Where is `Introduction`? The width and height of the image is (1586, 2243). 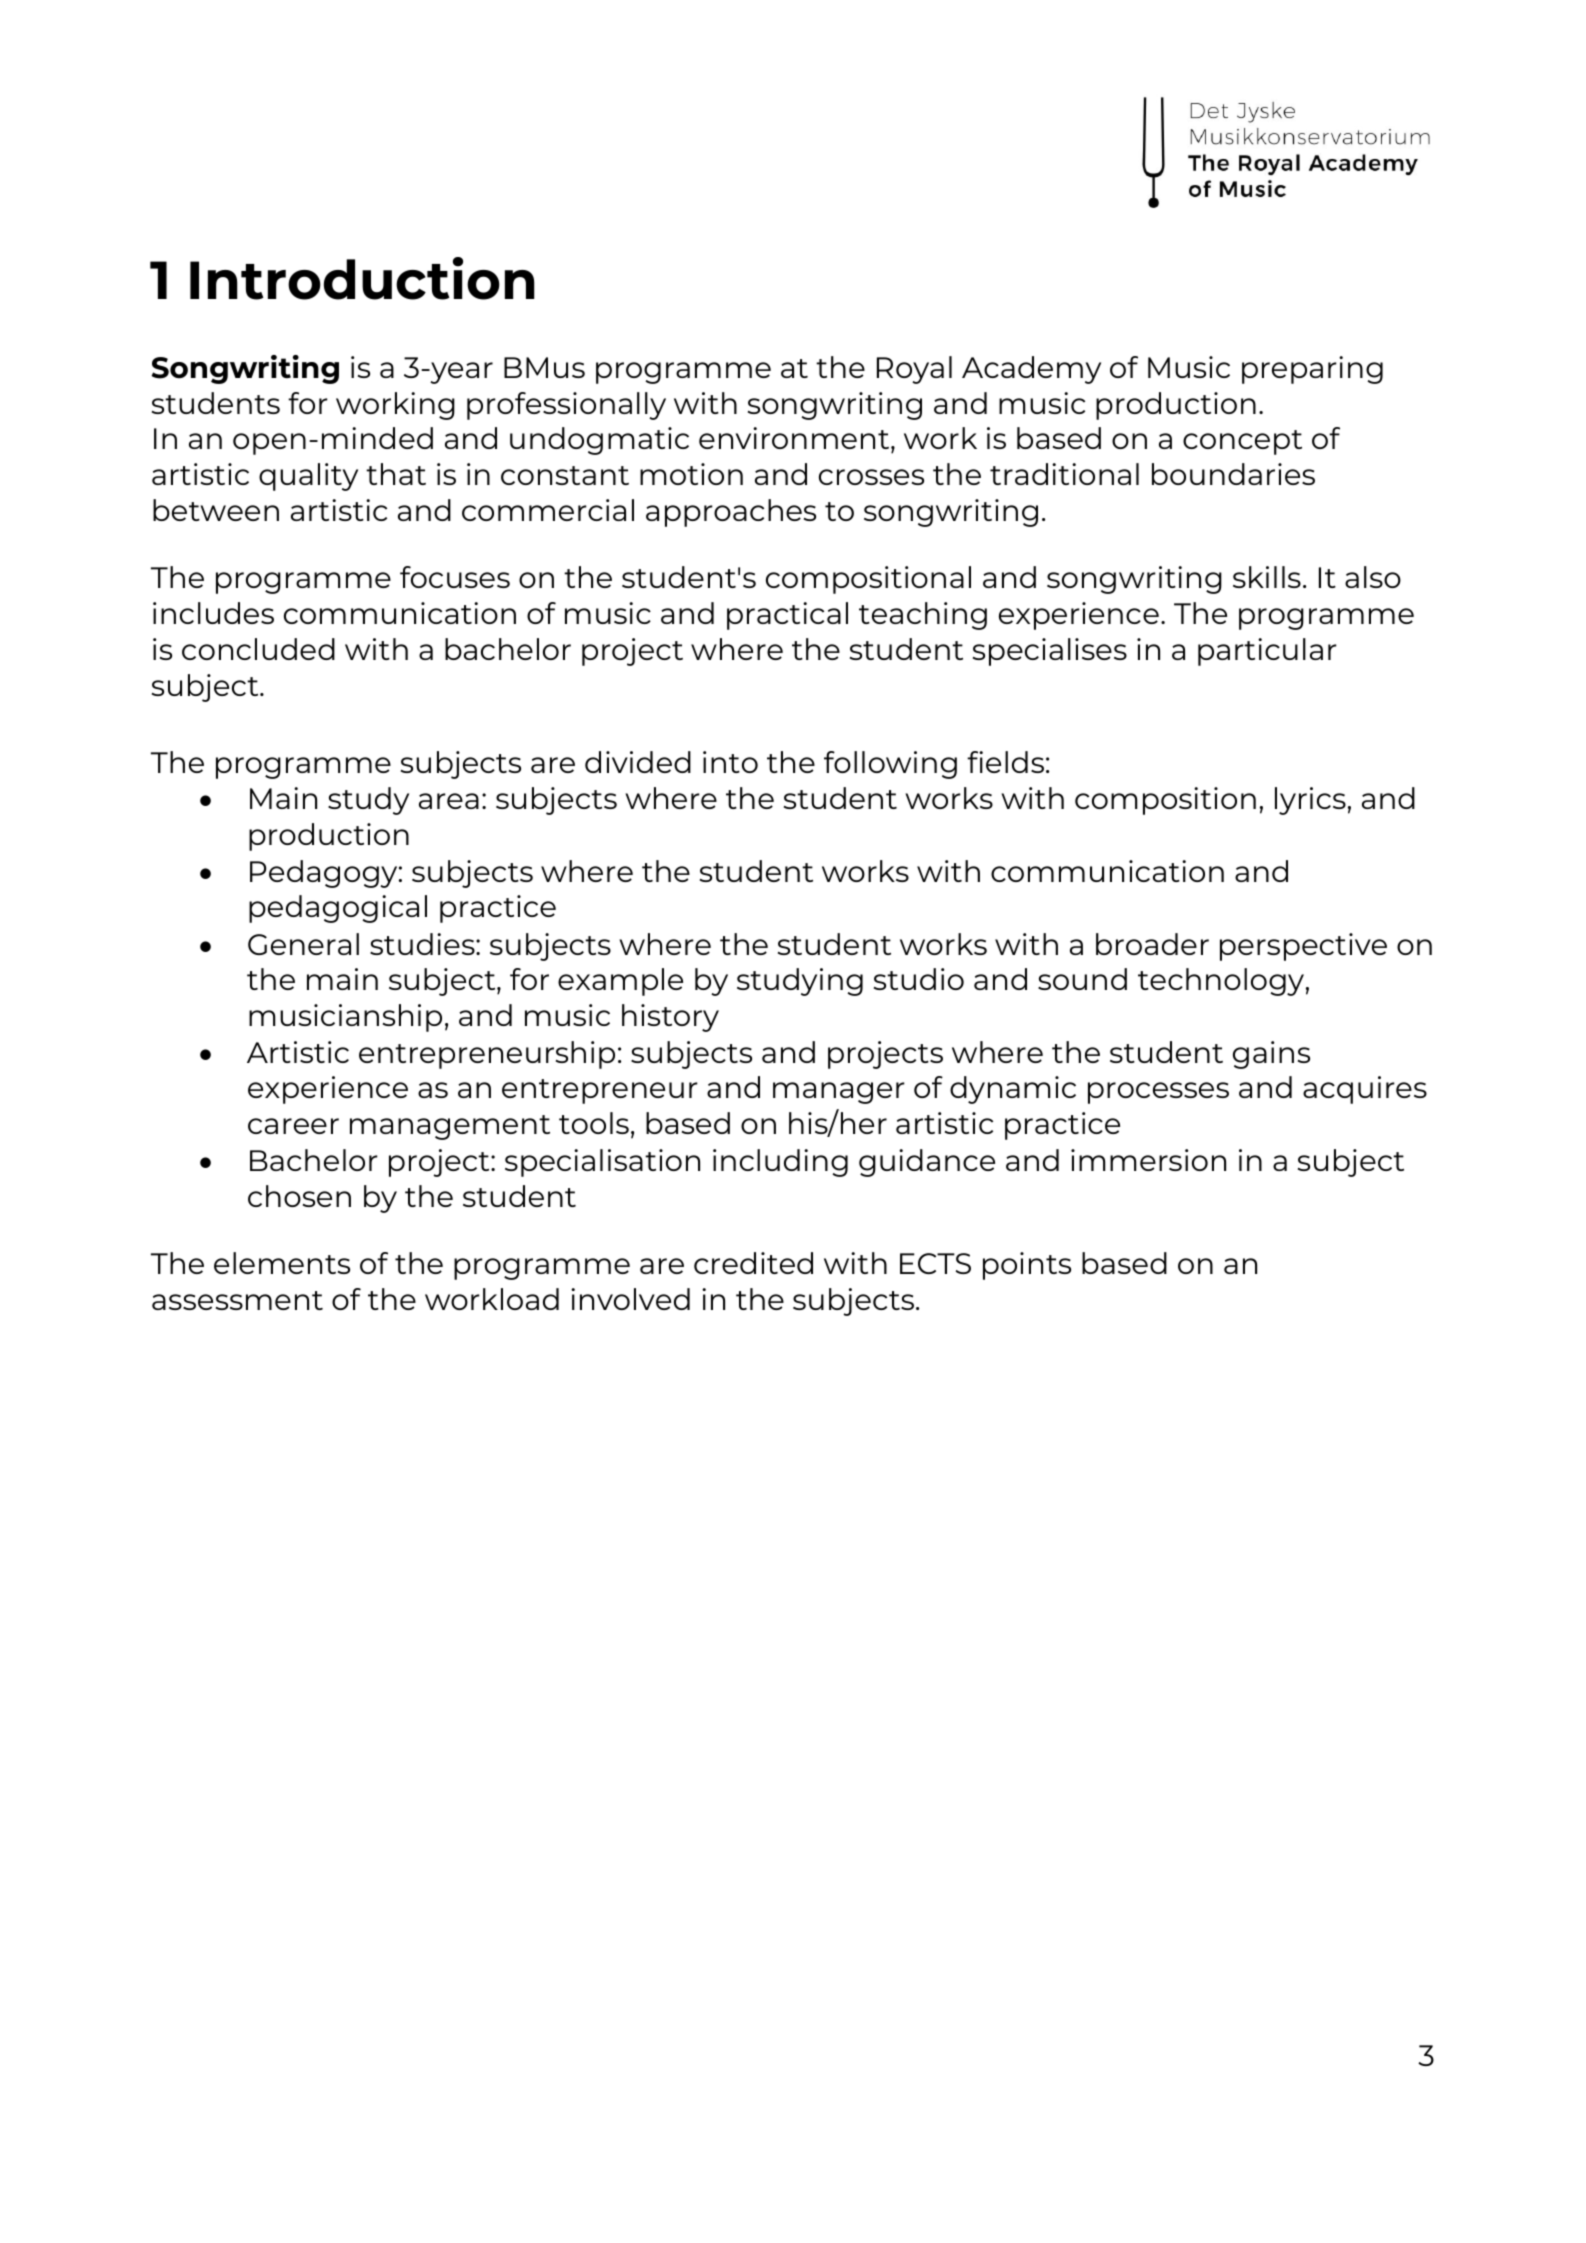 Introduction is located at coordinates (362, 278).
